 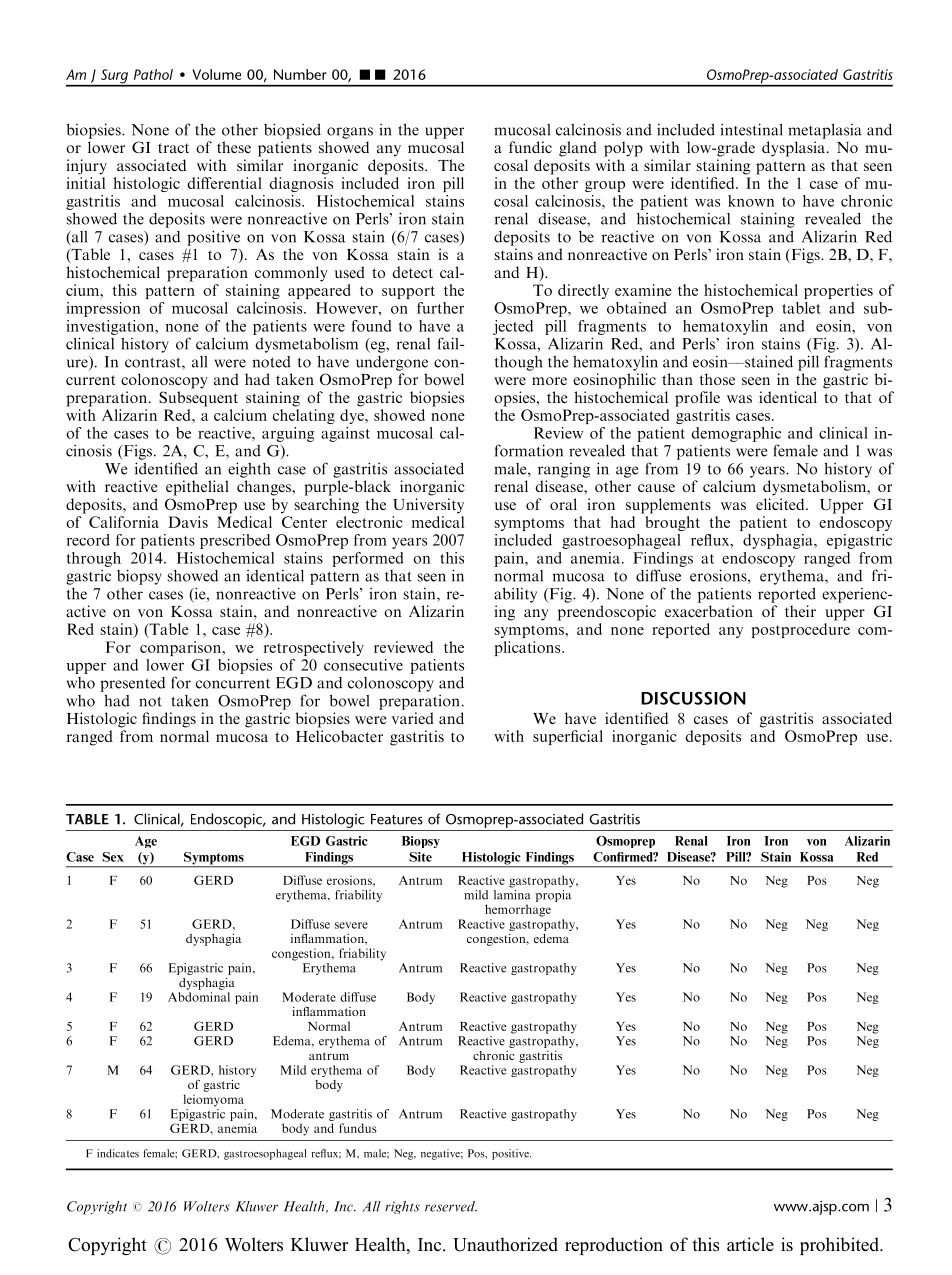 What do you see at coordinates (751, 129) in the screenshot?
I see `intestinal` at bounding box center [751, 129].
